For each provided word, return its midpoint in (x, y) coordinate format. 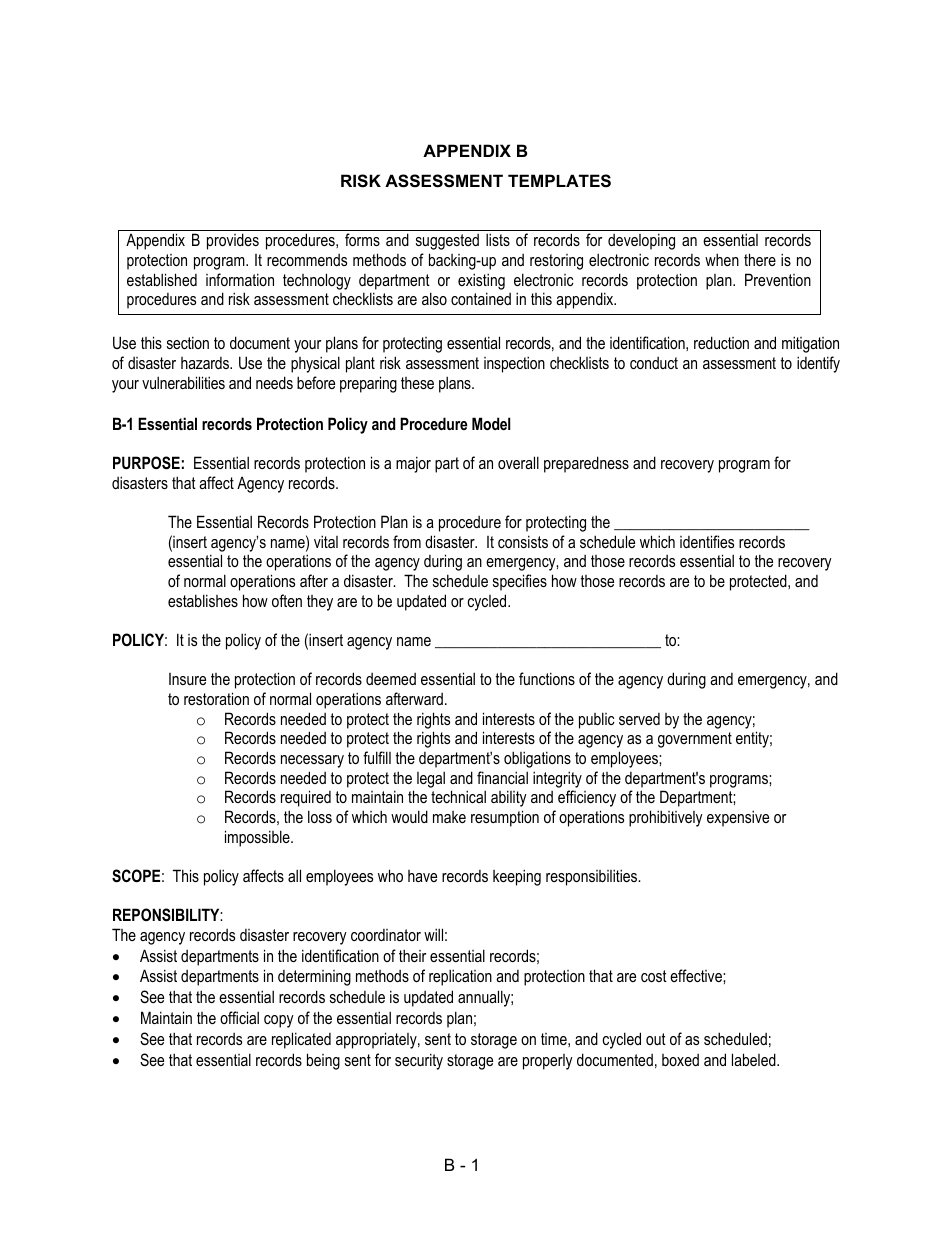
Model (491, 423)
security (419, 1061)
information (240, 279)
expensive (738, 818)
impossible (258, 838)
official (239, 1017)
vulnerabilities (183, 382)
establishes (203, 600)
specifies (520, 582)
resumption (505, 818)
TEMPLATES (559, 181)
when (722, 259)
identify (818, 364)
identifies (707, 541)
